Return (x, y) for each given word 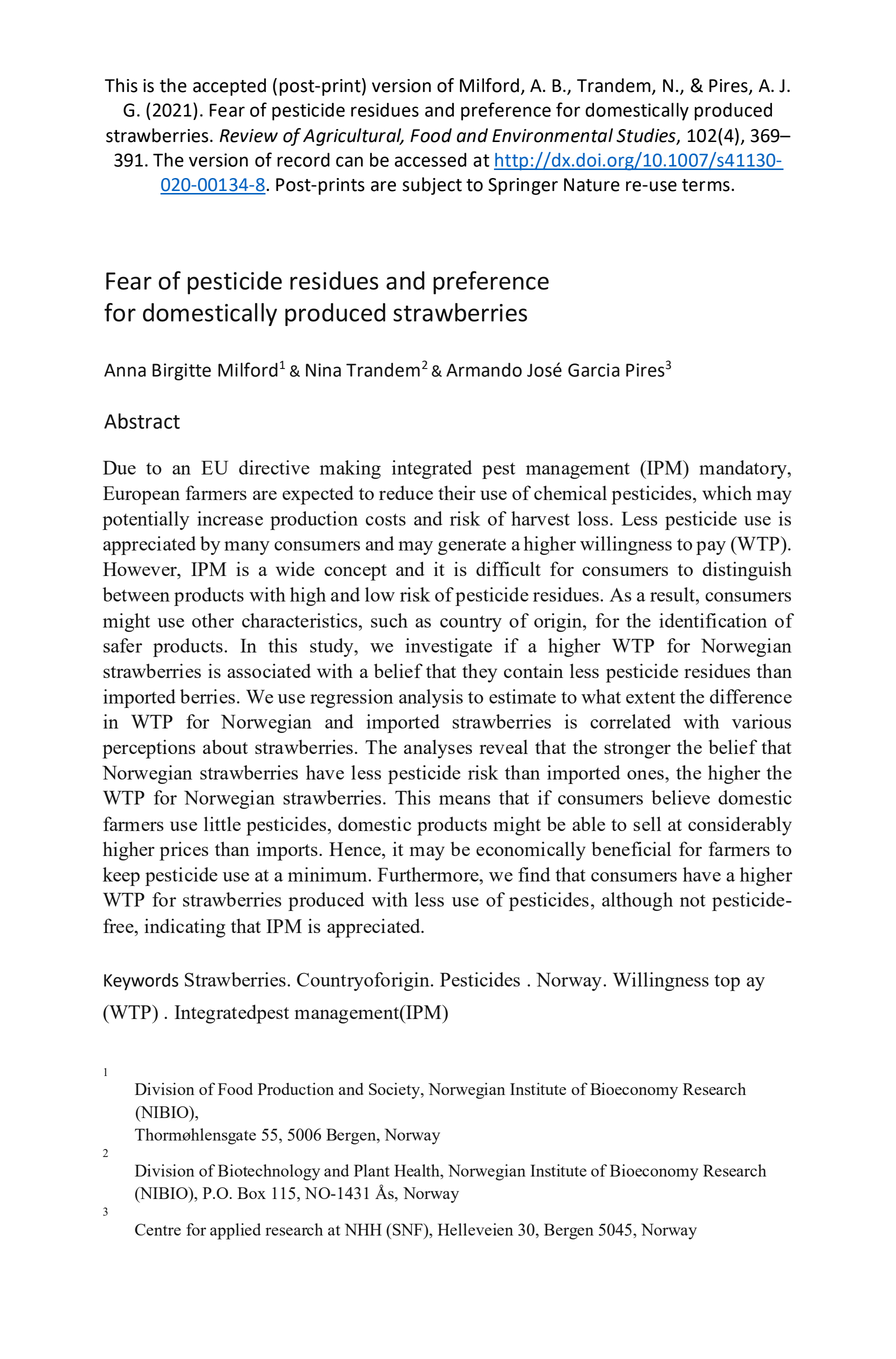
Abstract (142, 421)
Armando (484, 370)
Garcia (594, 370)
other (213, 620)
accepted (229, 87)
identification (713, 620)
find (534, 874)
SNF (409, 1229)
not (692, 901)
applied (235, 1231)
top (727, 982)
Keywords (141, 981)
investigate (449, 647)
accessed (431, 160)
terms (707, 185)
